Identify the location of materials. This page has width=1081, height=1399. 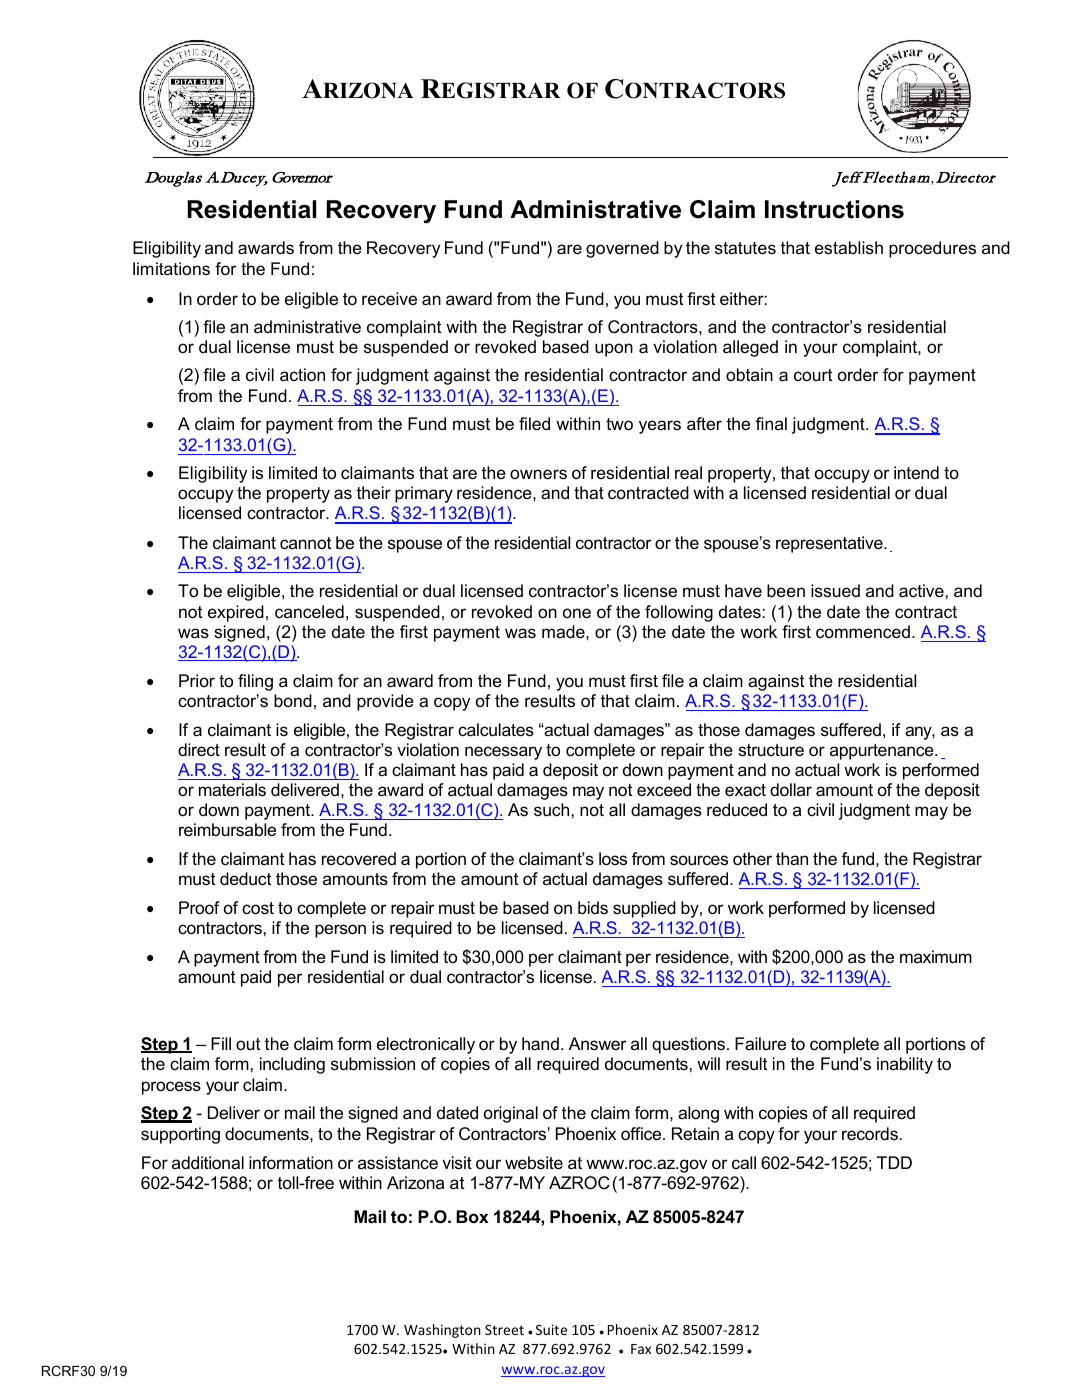
(232, 790).
